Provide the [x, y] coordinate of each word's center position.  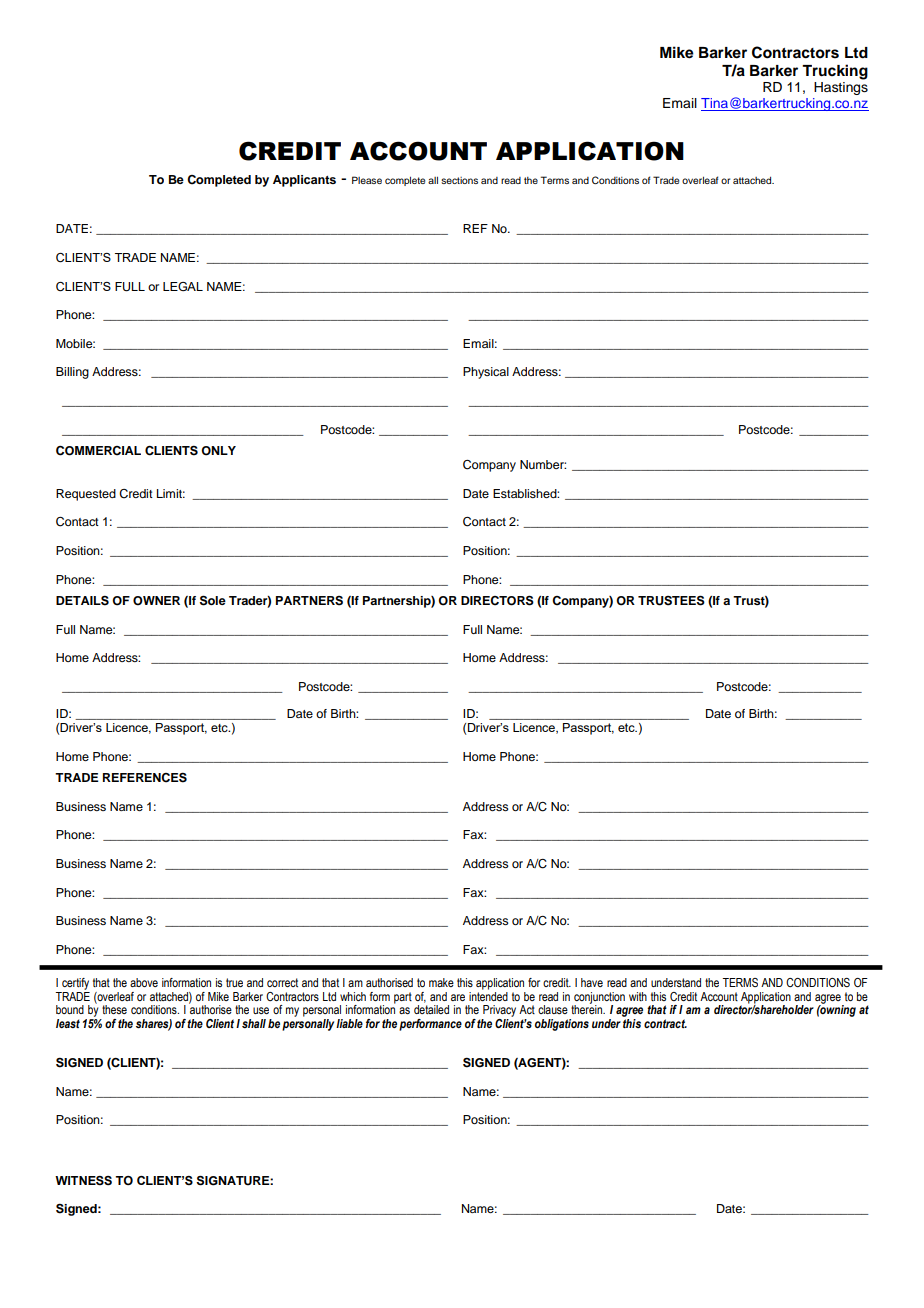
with [638, 996]
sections [459, 180]
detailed [431, 1009]
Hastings [841, 87]
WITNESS [83, 1181]
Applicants [304, 181]
